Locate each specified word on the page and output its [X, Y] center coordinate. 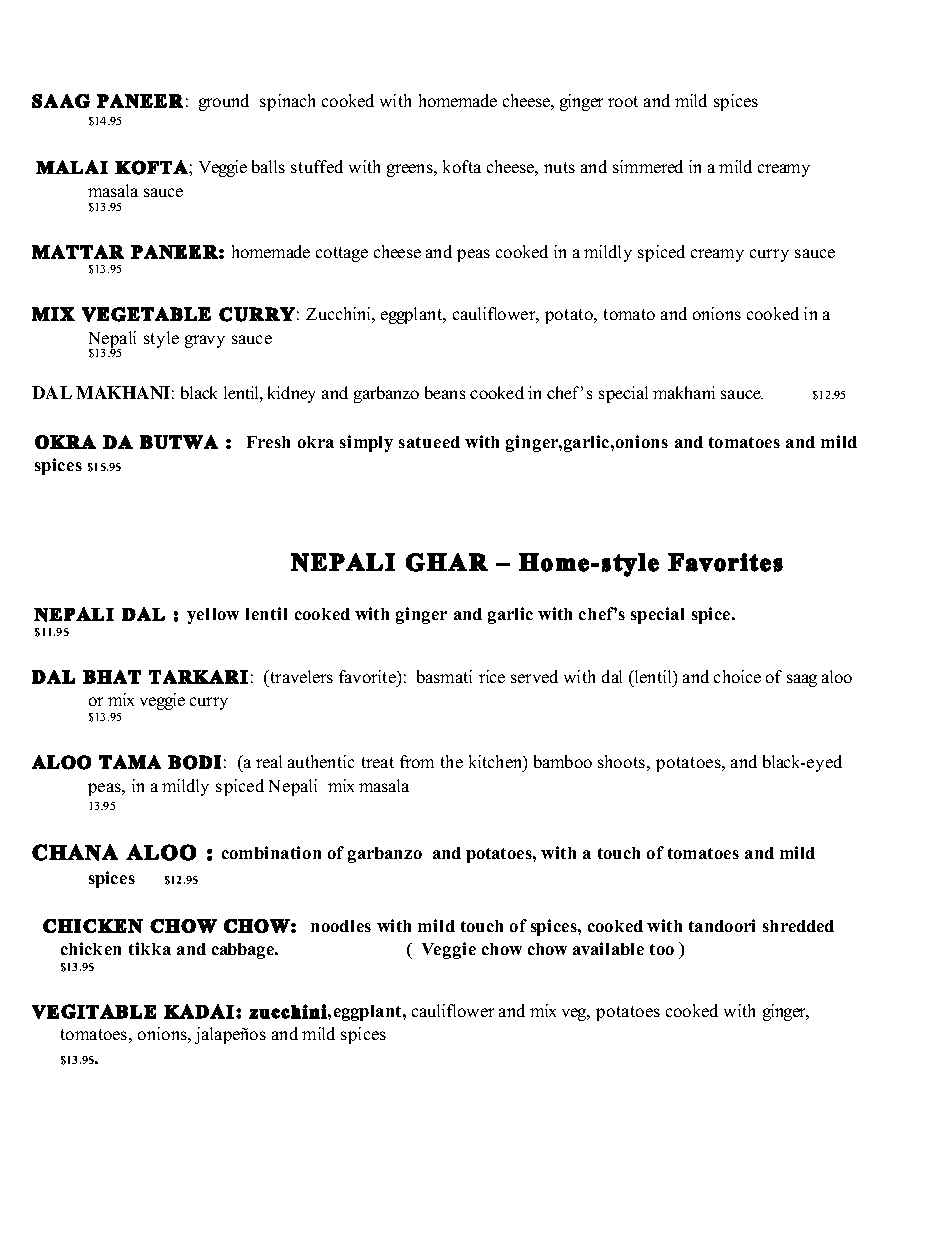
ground [224, 102]
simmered [648, 166]
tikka [150, 948]
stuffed [317, 166]
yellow [213, 616]
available [608, 948]
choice [737, 676]
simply [366, 443]
